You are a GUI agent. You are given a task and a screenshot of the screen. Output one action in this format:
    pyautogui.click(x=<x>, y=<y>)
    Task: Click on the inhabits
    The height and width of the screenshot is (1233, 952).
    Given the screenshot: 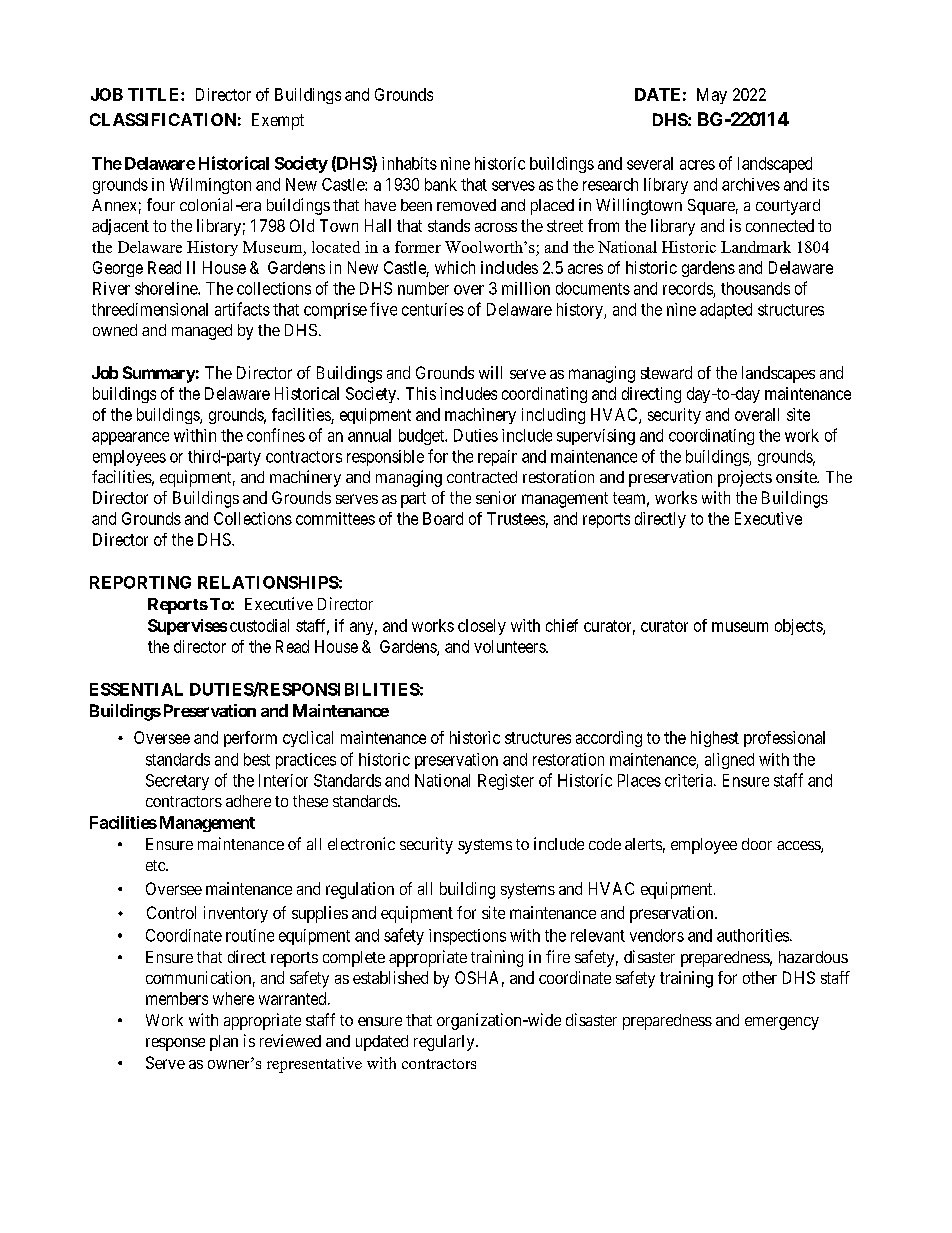 What is the action you would take?
    pyautogui.click(x=409, y=163)
